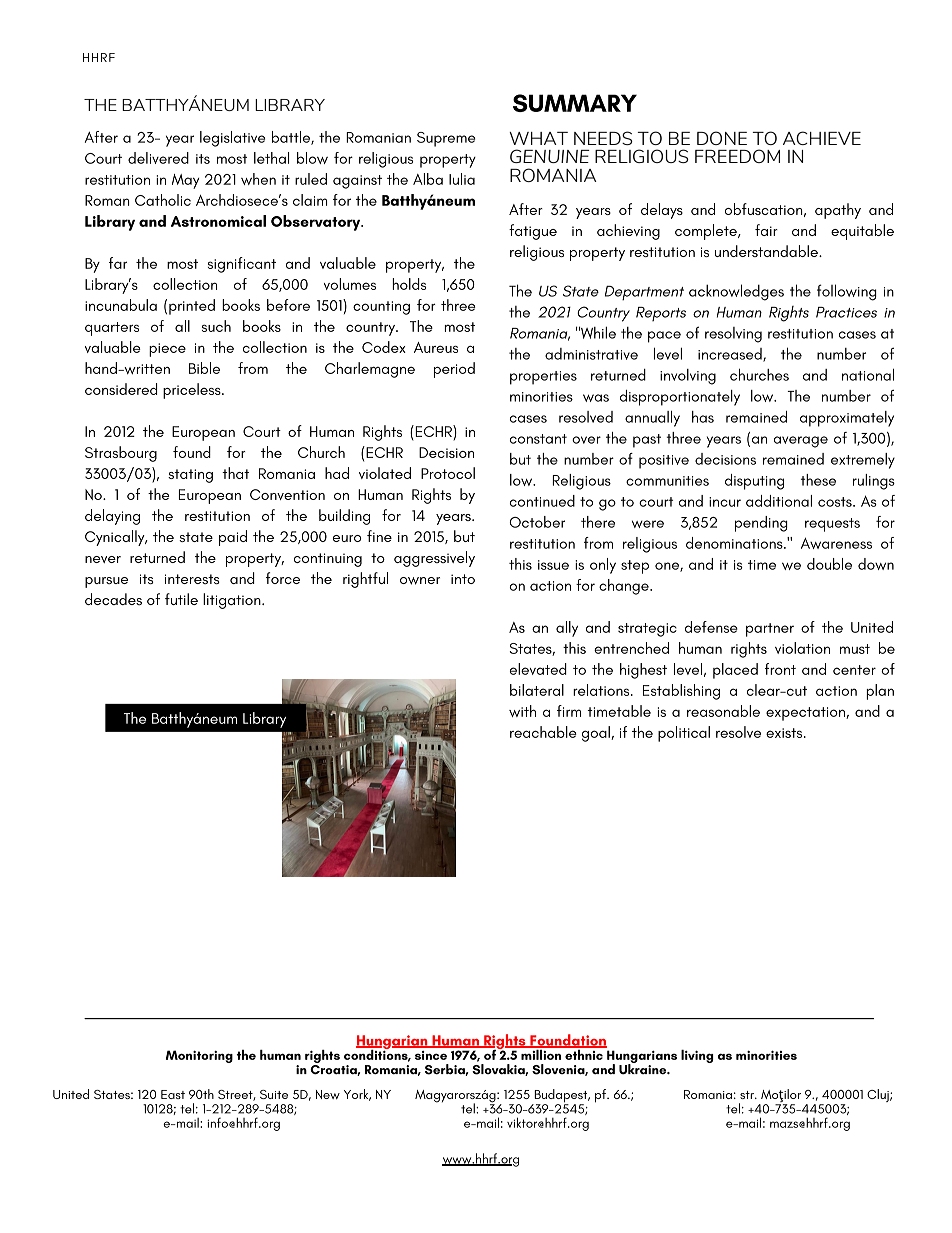 This screenshot has width=952, height=1233. What do you see at coordinates (232, 139) in the screenshot?
I see `legislative` at bounding box center [232, 139].
